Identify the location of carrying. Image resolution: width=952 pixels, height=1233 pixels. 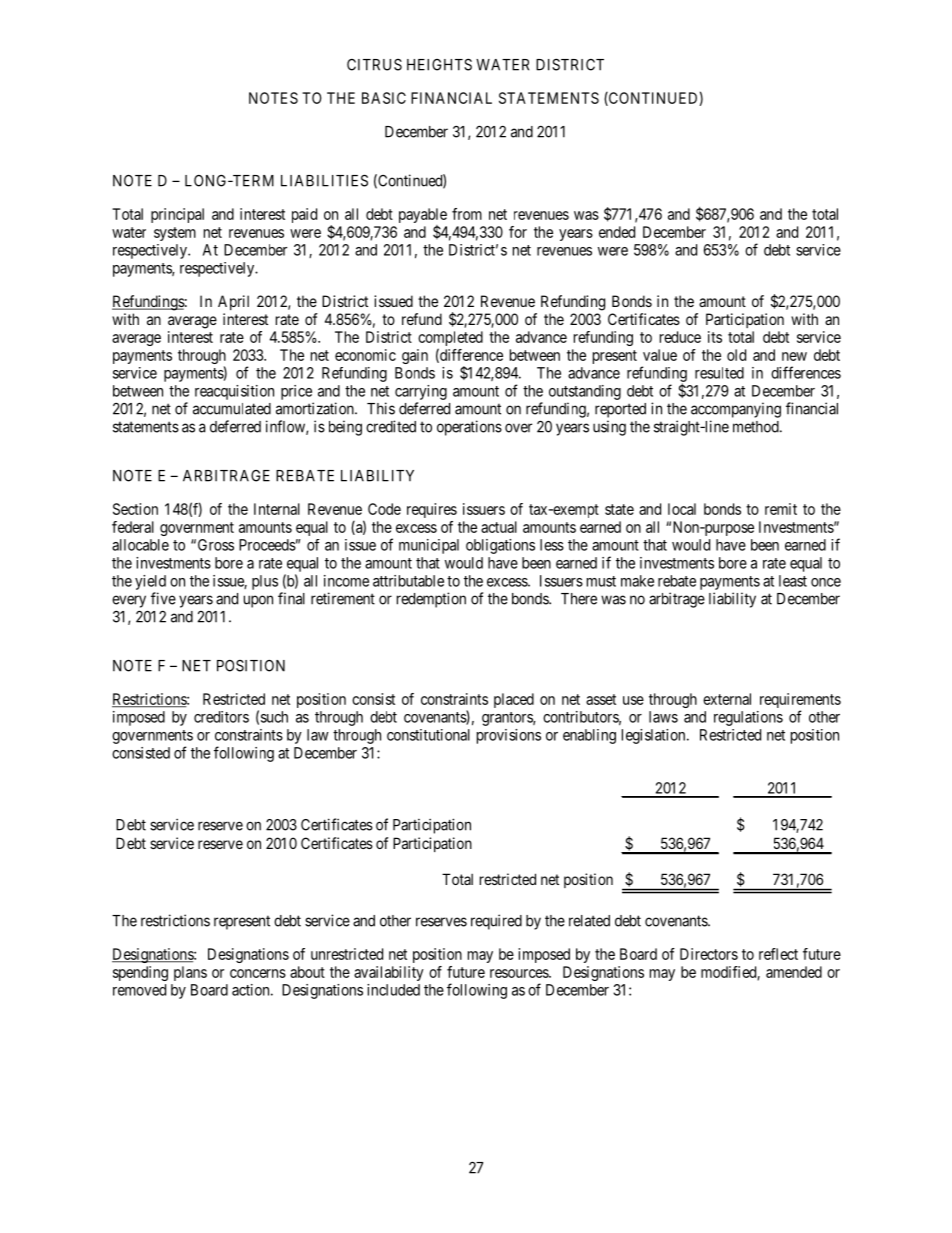
(421, 392).
